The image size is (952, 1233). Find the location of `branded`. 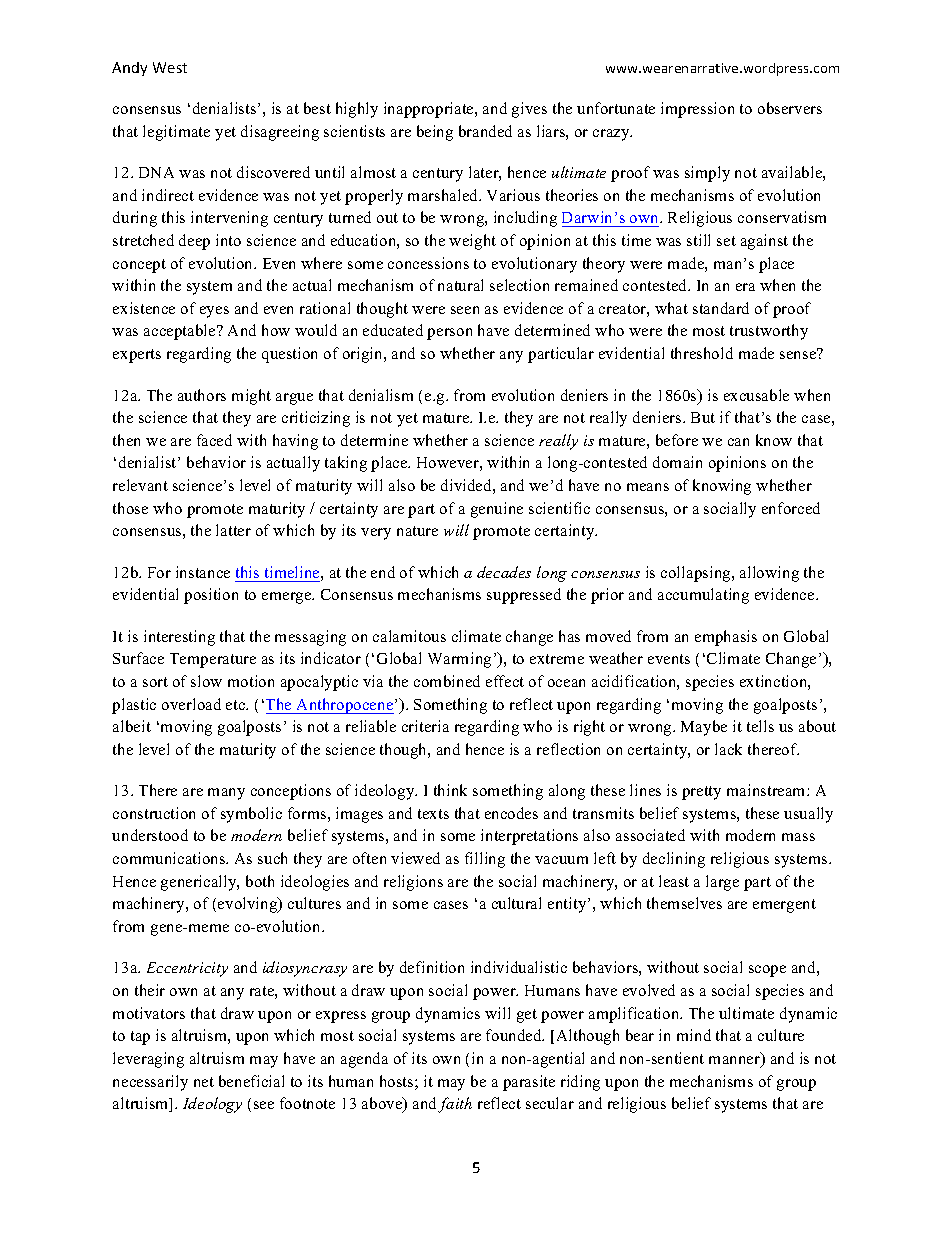

branded is located at coordinates (485, 131).
